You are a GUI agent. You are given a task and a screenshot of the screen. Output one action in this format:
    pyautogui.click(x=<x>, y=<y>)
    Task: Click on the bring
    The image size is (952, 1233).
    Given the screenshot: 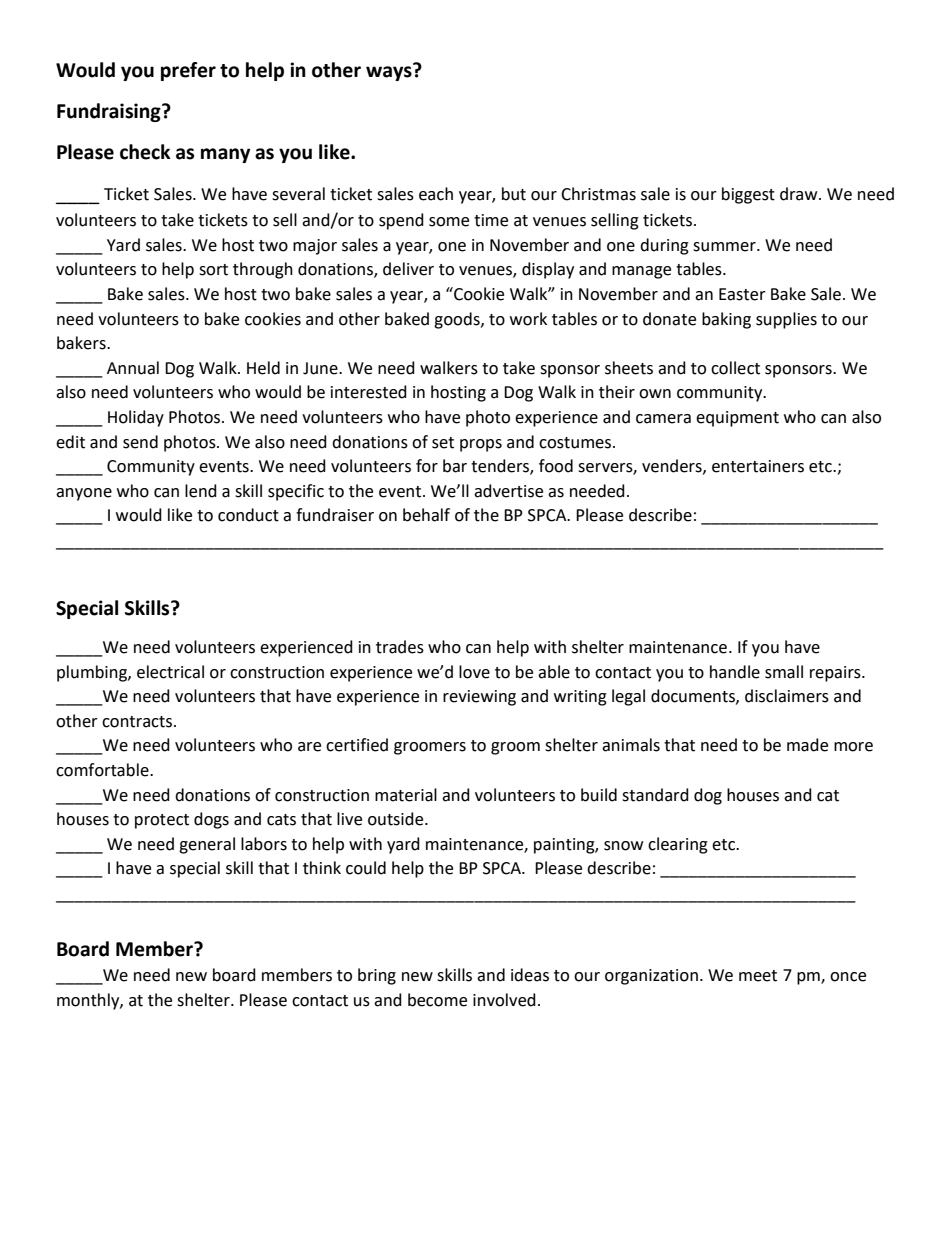 What is the action you would take?
    pyautogui.click(x=377, y=976)
